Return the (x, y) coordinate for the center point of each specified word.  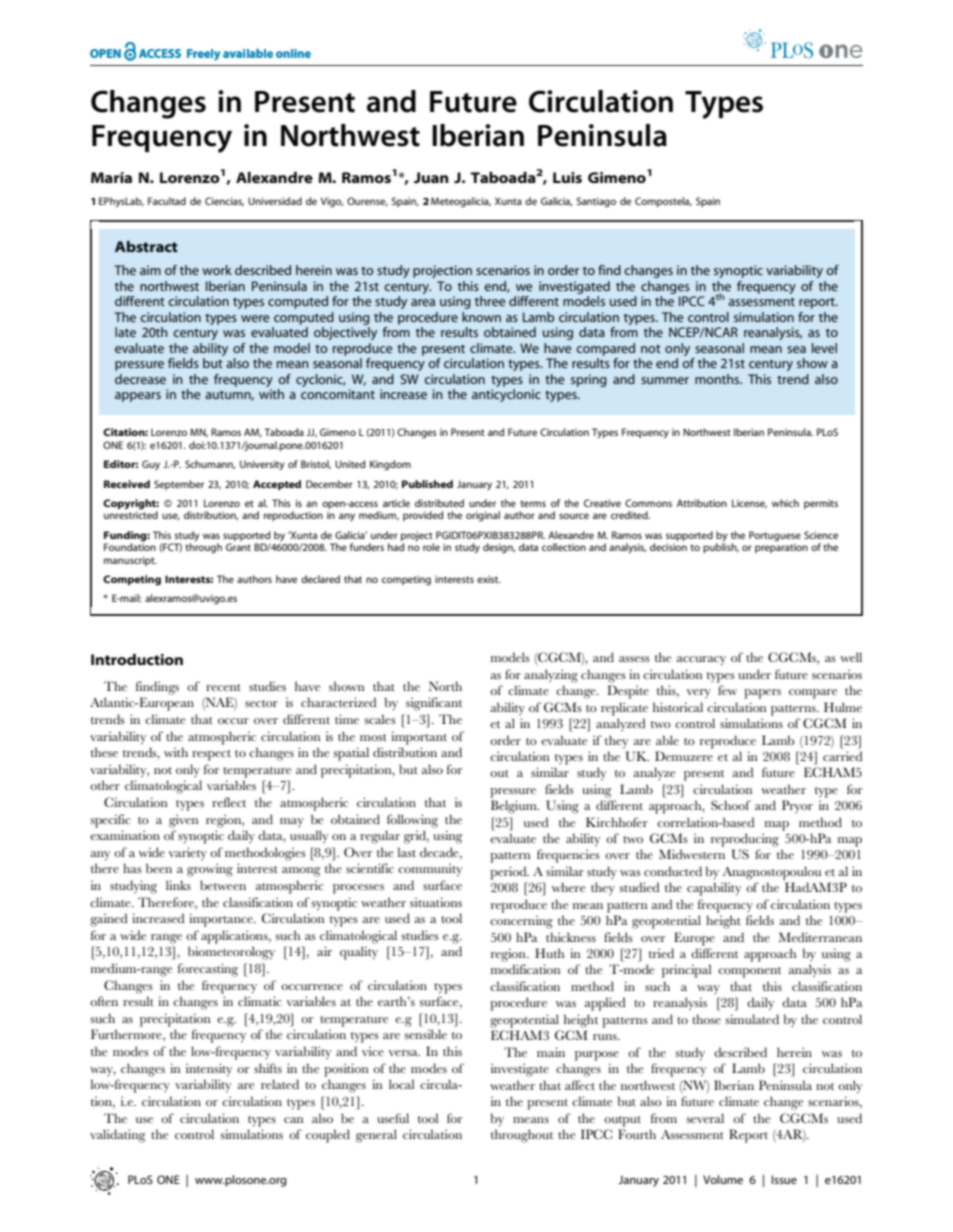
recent (223, 687)
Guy (151, 465)
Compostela (663, 202)
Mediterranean (820, 937)
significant (434, 704)
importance (222, 920)
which (785, 503)
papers (762, 694)
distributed (439, 503)
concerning (521, 922)
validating (118, 1136)
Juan (431, 177)
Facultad (167, 201)
